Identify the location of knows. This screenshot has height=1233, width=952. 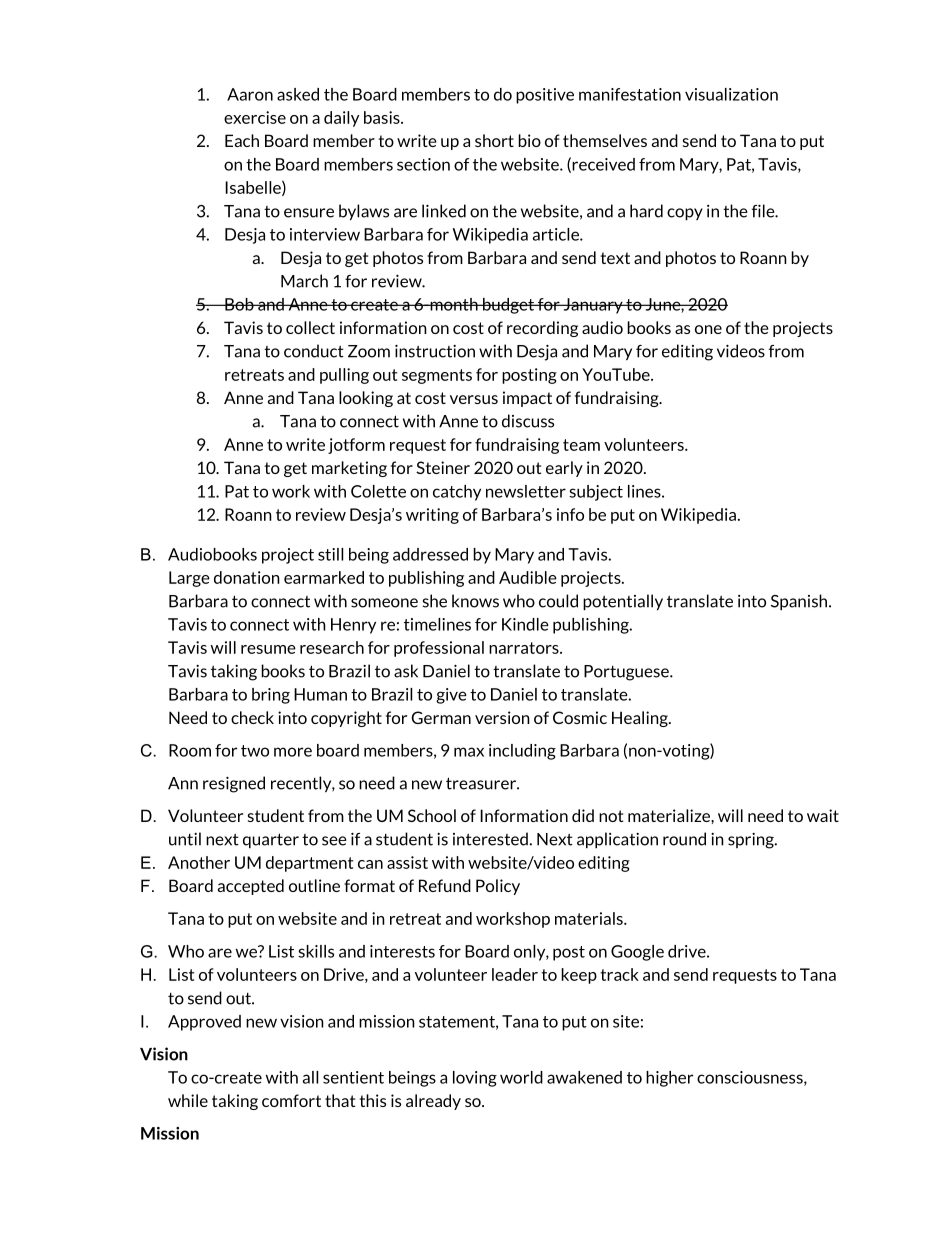
(475, 601).
